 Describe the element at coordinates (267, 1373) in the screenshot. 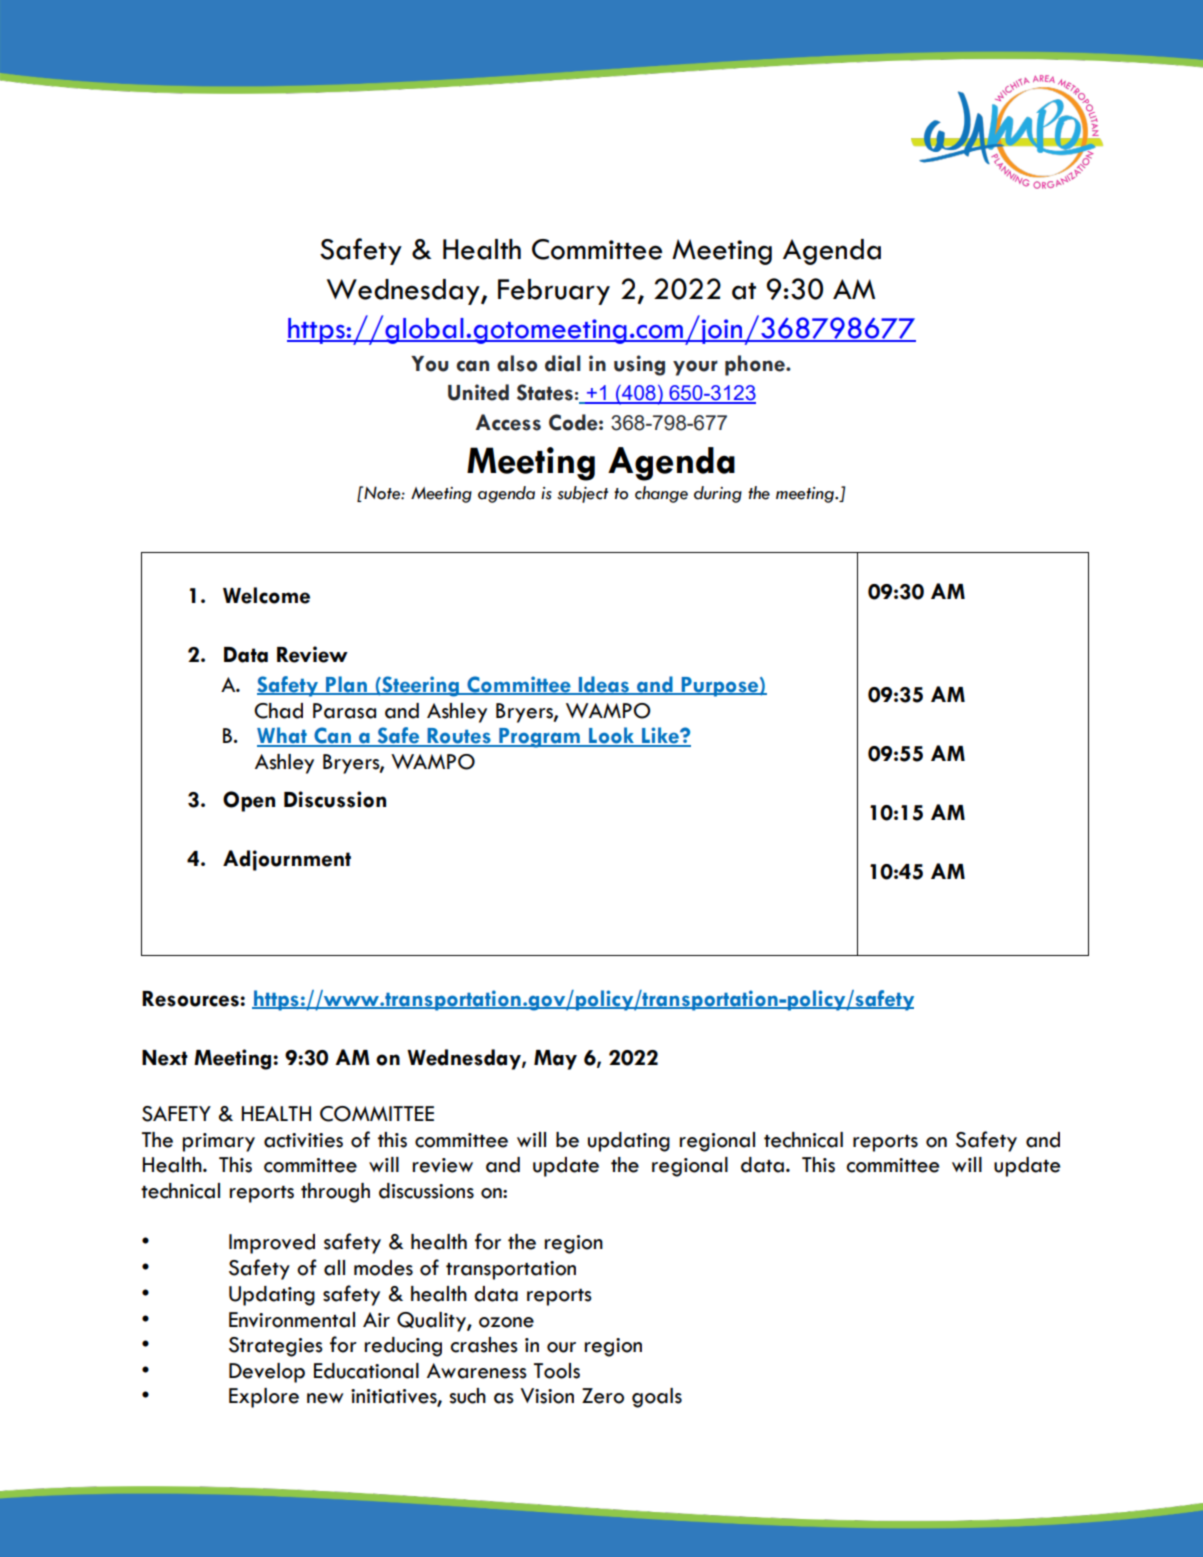

I see `Develop` at that location.
